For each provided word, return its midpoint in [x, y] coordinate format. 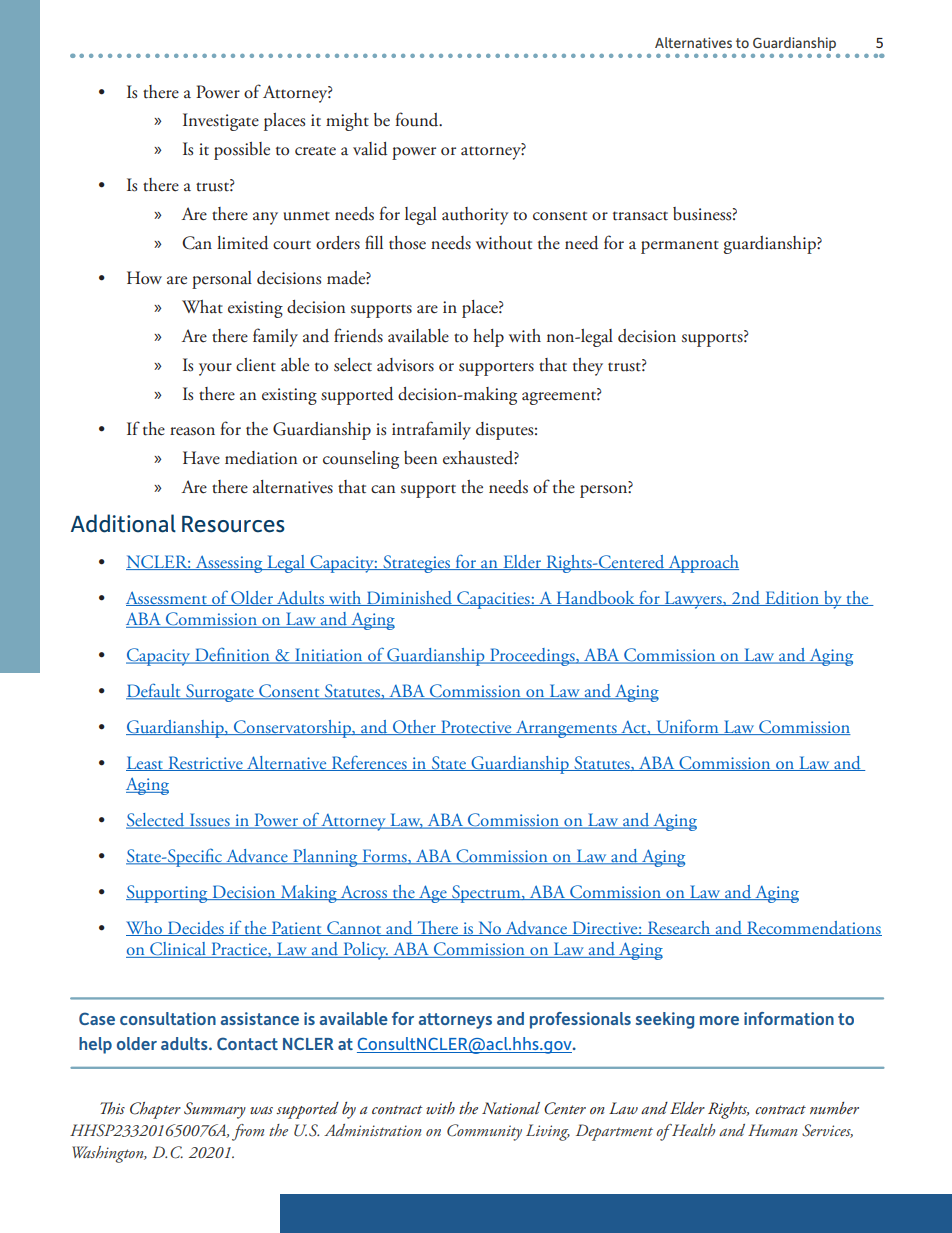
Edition [792, 598]
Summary [215, 1110]
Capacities [493, 600]
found [418, 119]
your [215, 369]
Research [679, 928]
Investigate [221, 122]
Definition [232, 655]
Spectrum [486, 894]
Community [484, 1132]
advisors [405, 365]
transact [640, 216]
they [588, 367]
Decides [196, 928]
